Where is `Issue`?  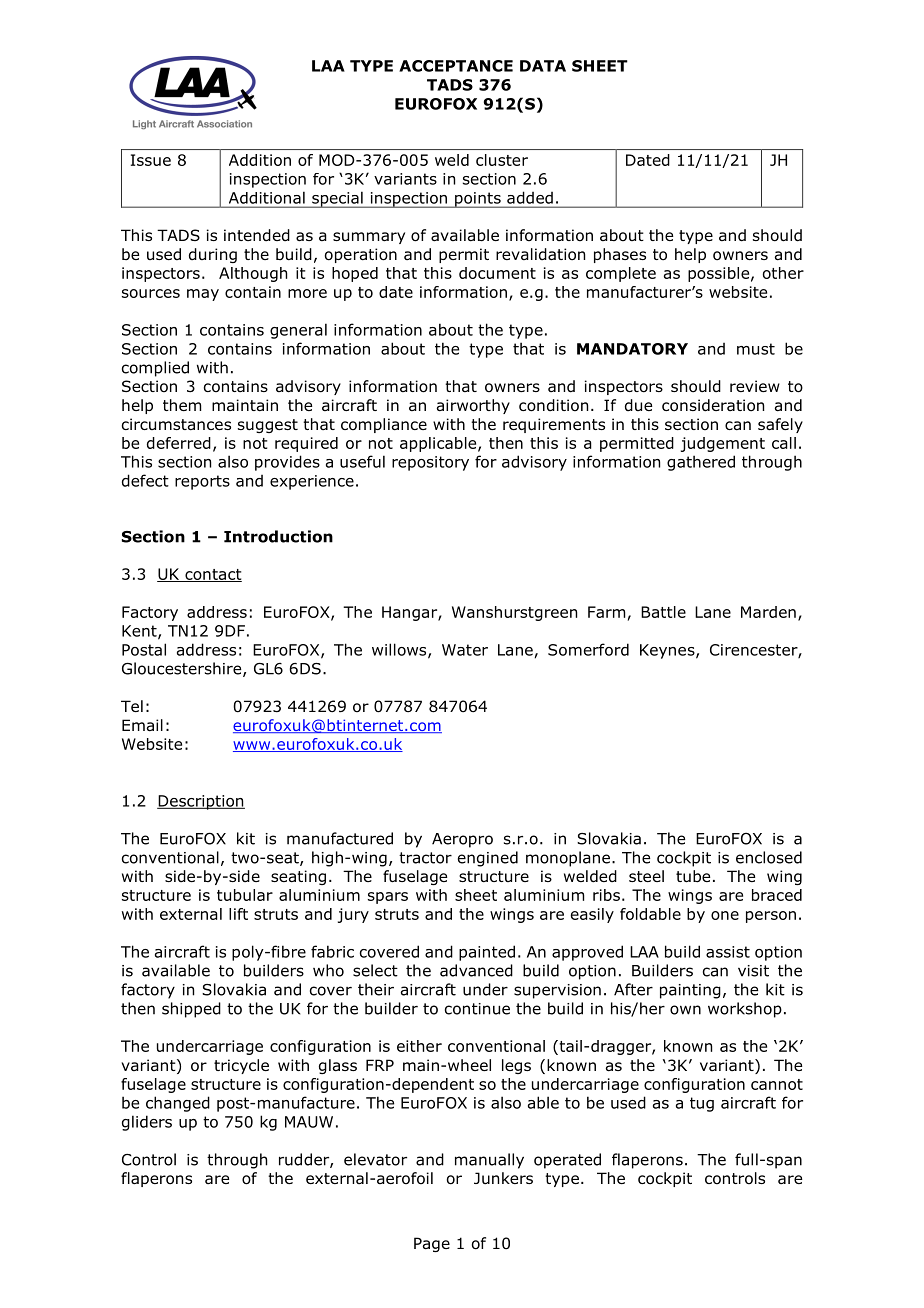
Issue is located at coordinates (151, 160).
